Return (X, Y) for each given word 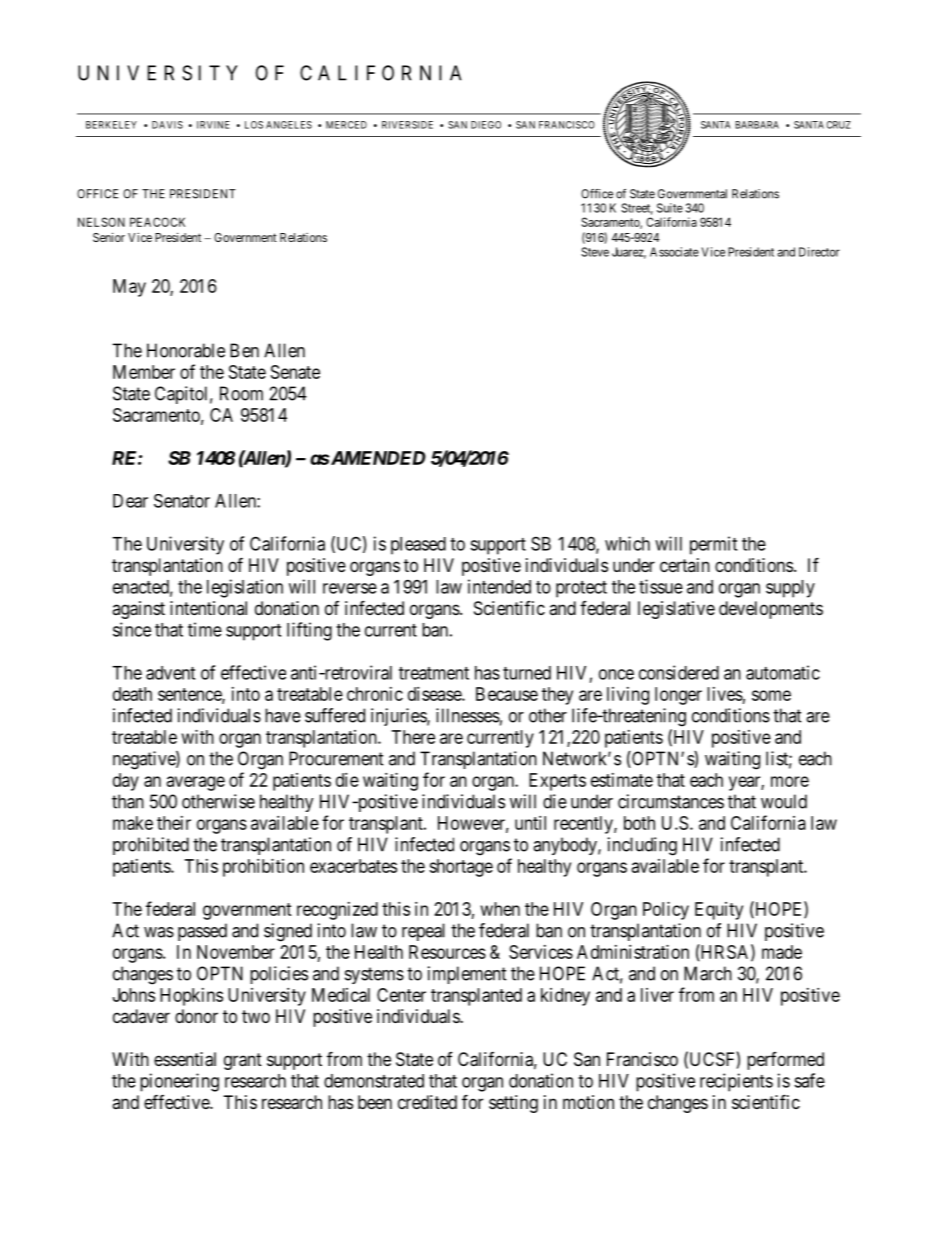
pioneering (179, 1082)
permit (713, 545)
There (413, 737)
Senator (182, 501)
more (790, 781)
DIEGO (486, 125)
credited (427, 1102)
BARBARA (757, 125)
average (196, 783)
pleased (418, 546)
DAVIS (167, 125)
